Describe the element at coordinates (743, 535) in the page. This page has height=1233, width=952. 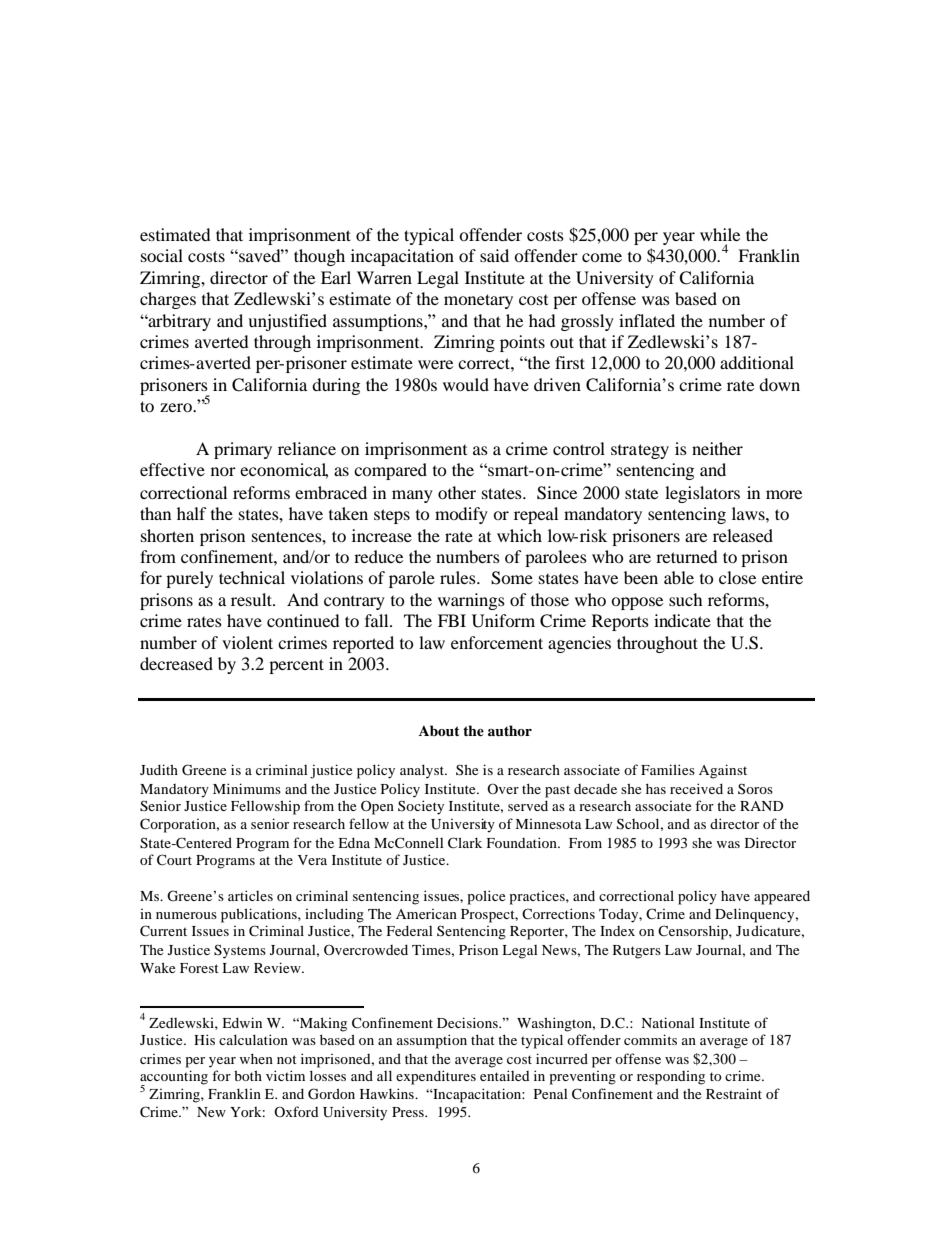
I see `released` at that location.
